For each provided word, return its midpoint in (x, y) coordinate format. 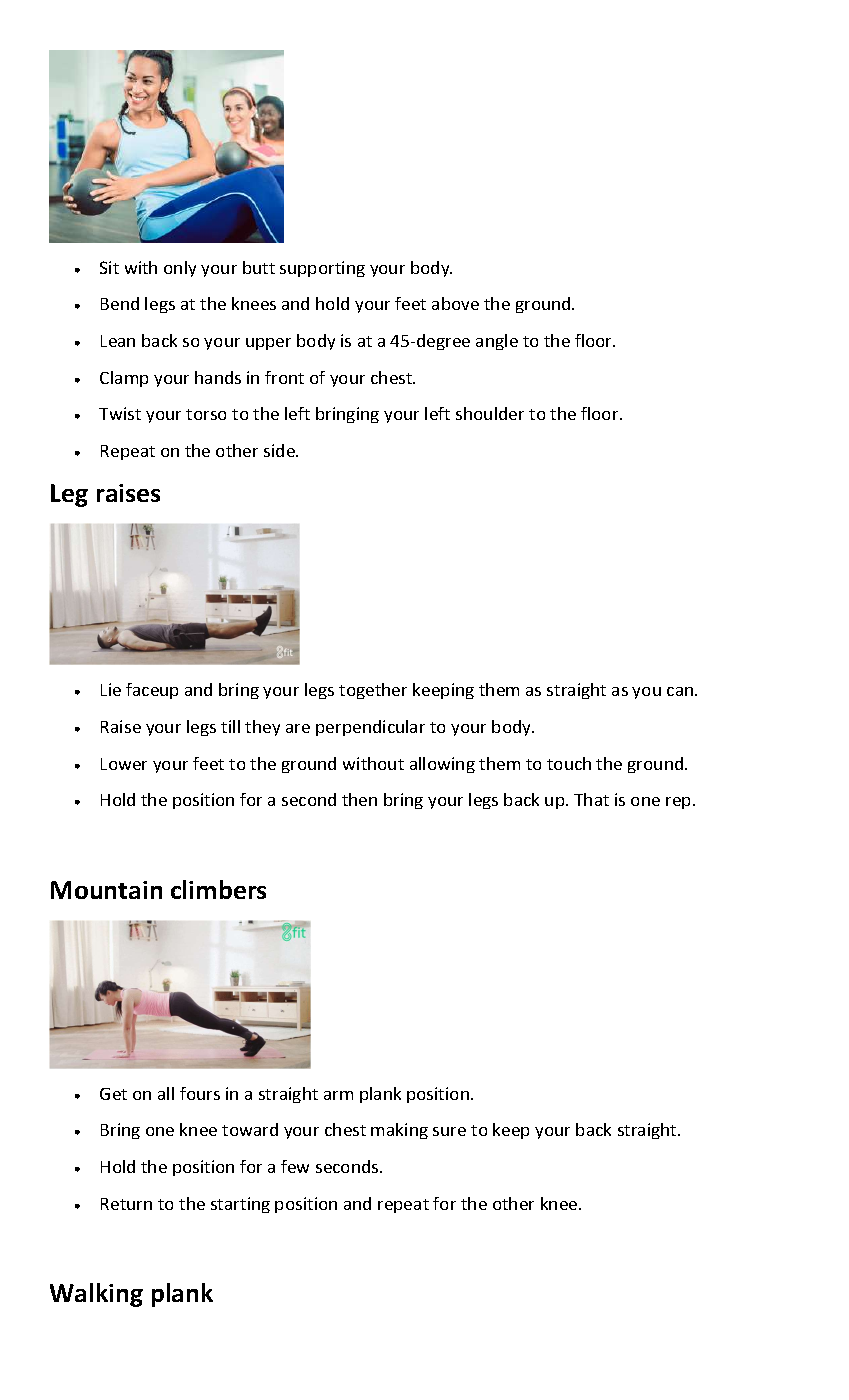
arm (338, 1095)
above (455, 303)
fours (200, 1093)
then (359, 799)
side (280, 450)
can (681, 691)
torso (206, 414)
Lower (124, 764)
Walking (96, 1295)
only (180, 269)
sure (449, 1131)
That (591, 799)
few (295, 1166)
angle (497, 342)
